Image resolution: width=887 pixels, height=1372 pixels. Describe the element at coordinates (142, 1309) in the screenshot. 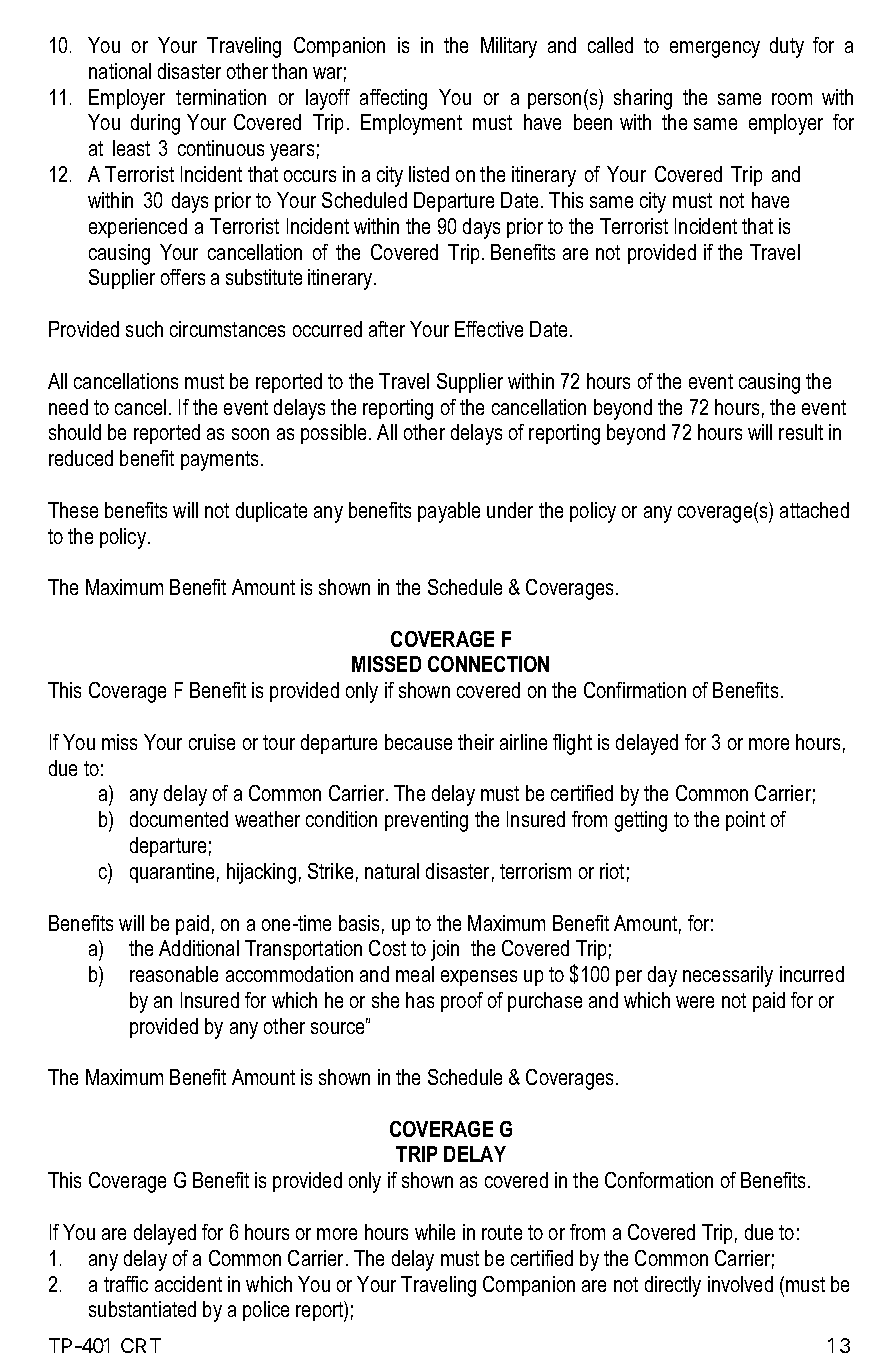

I see `substantiated` at that location.
